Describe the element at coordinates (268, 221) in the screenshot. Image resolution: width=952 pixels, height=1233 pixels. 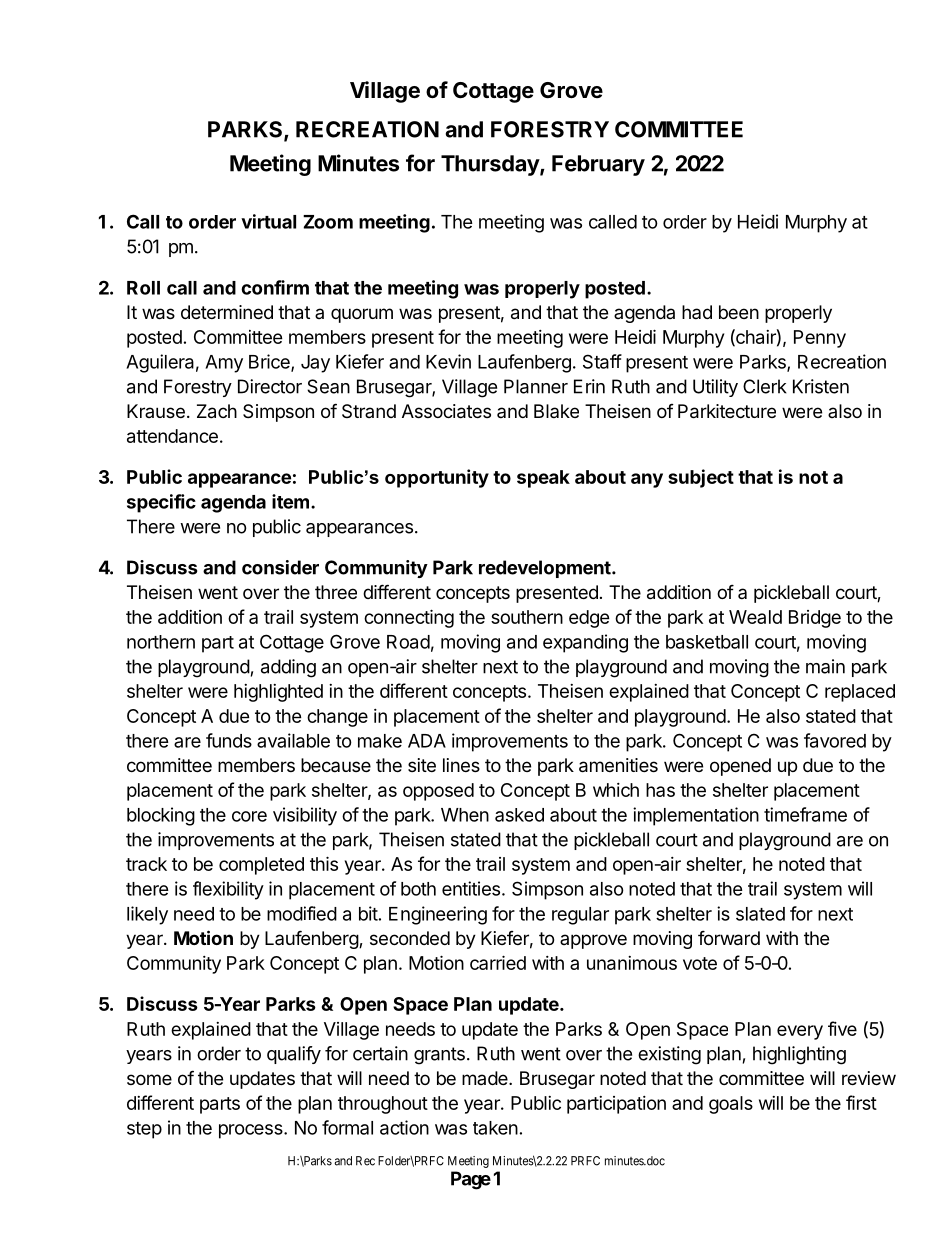
I see `virtual` at that location.
